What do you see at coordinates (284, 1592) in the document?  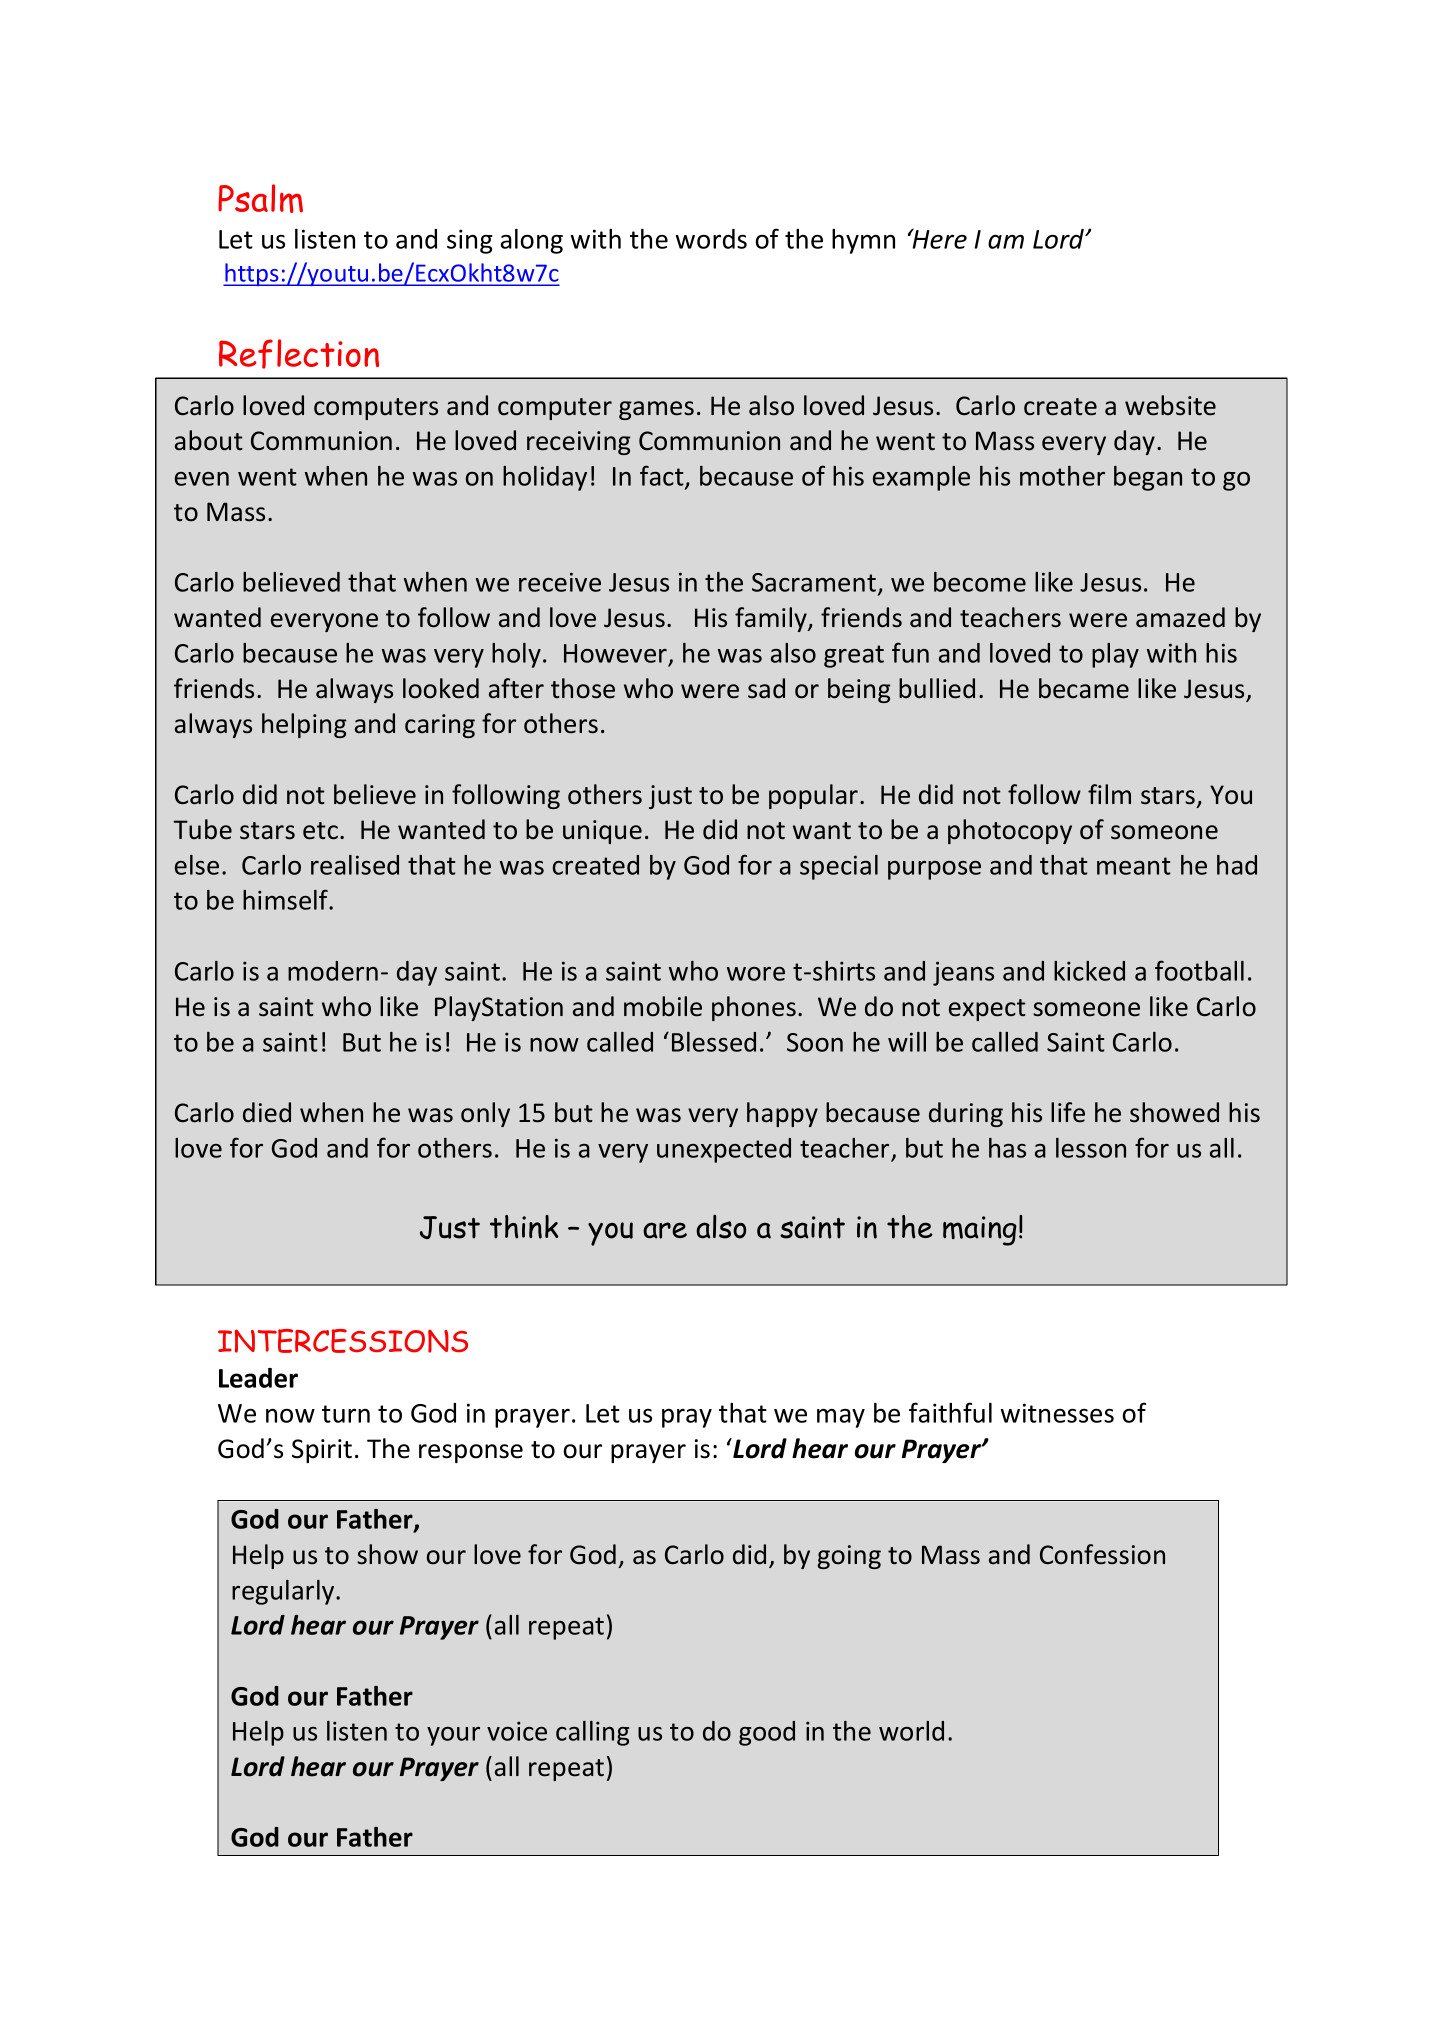 I see `regularly` at bounding box center [284, 1592].
